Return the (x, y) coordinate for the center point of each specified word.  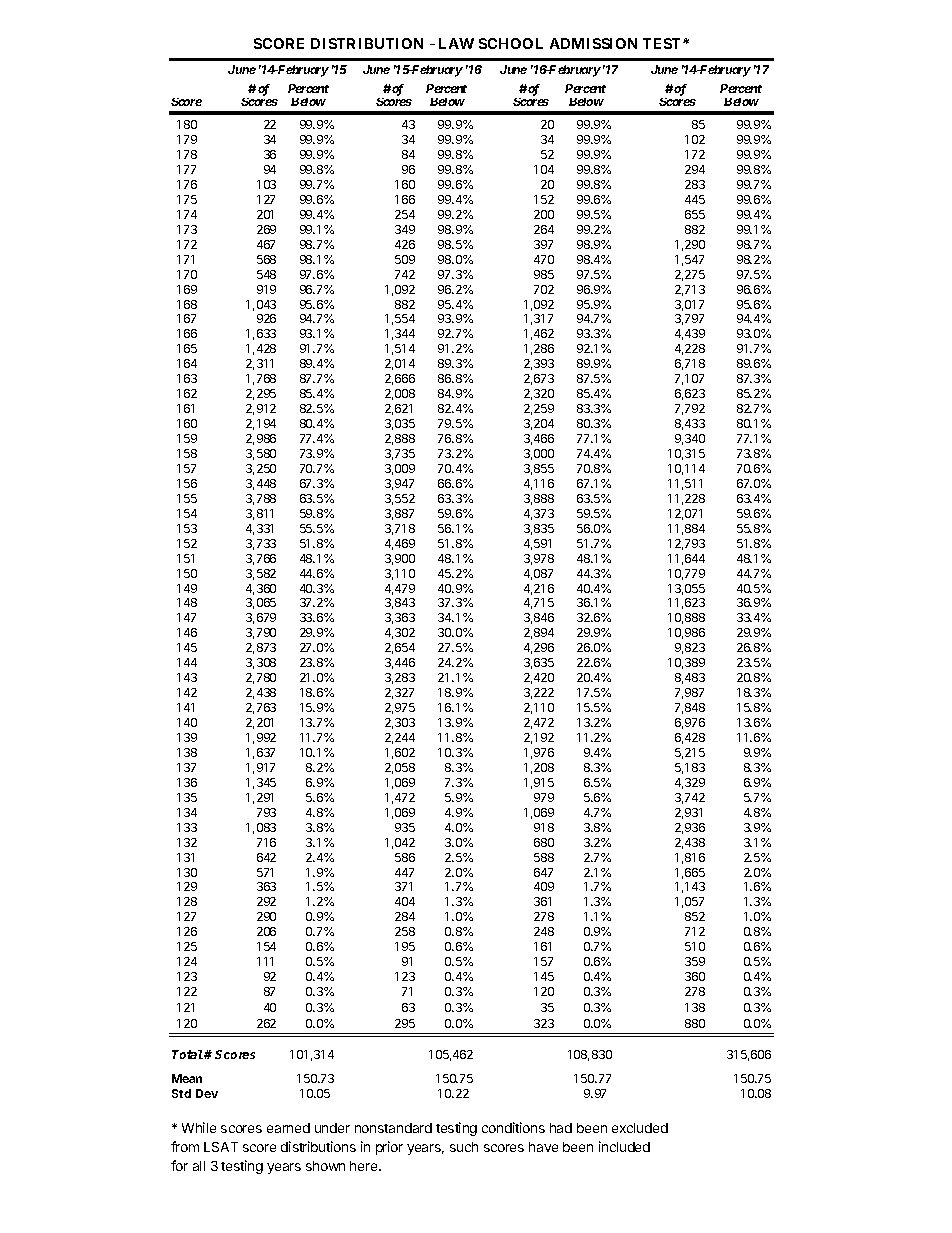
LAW (456, 43)
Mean (187, 1078)
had (561, 1128)
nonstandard (393, 1128)
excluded (640, 1128)
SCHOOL (511, 43)
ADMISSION (593, 43)
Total (188, 1054)
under (332, 1128)
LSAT (221, 1147)
